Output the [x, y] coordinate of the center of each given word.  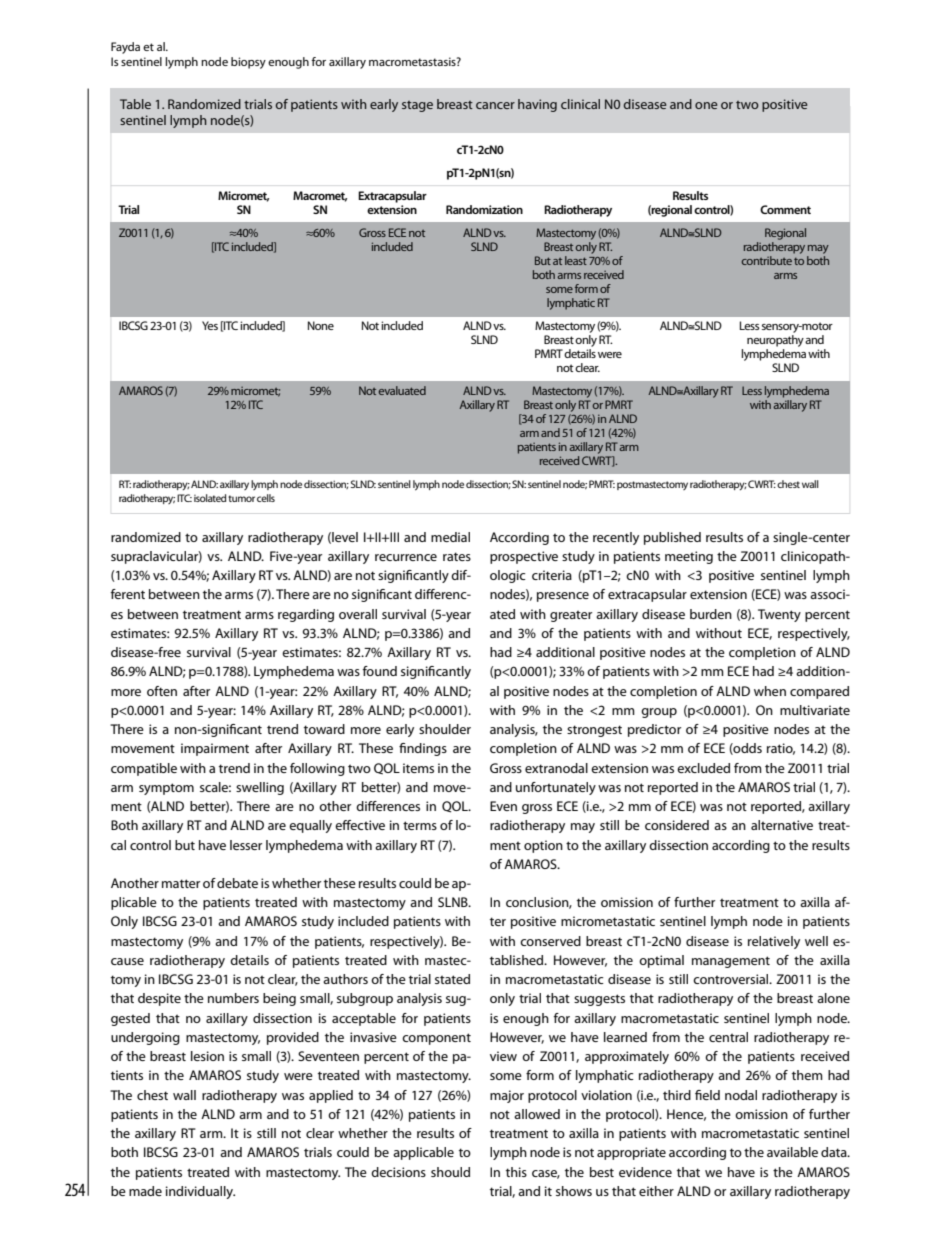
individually [200, 1192]
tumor [241, 498]
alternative [782, 825]
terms [420, 825]
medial [450, 537]
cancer [495, 105]
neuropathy [775, 341]
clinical [580, 104]
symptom [166, 789]
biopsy [248, 63]
